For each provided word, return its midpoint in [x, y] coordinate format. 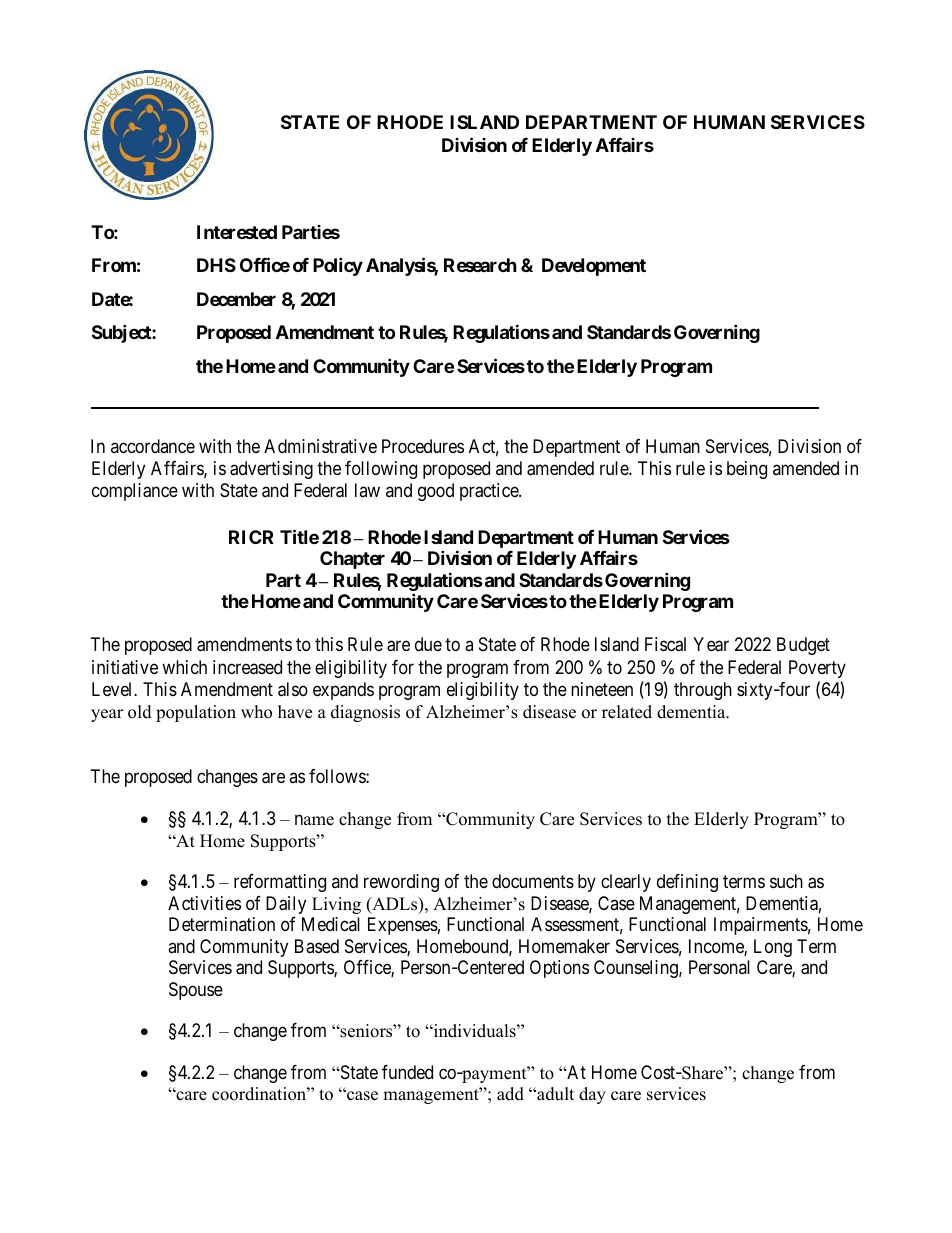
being [747, 470]
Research [480, 265]
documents [533, 881]
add [510, 1094]
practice [490, 492]
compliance [135, 492]
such [786, 881]
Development [594, 267]
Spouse [196, 991]
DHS [216, 265]
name [314, 820]
